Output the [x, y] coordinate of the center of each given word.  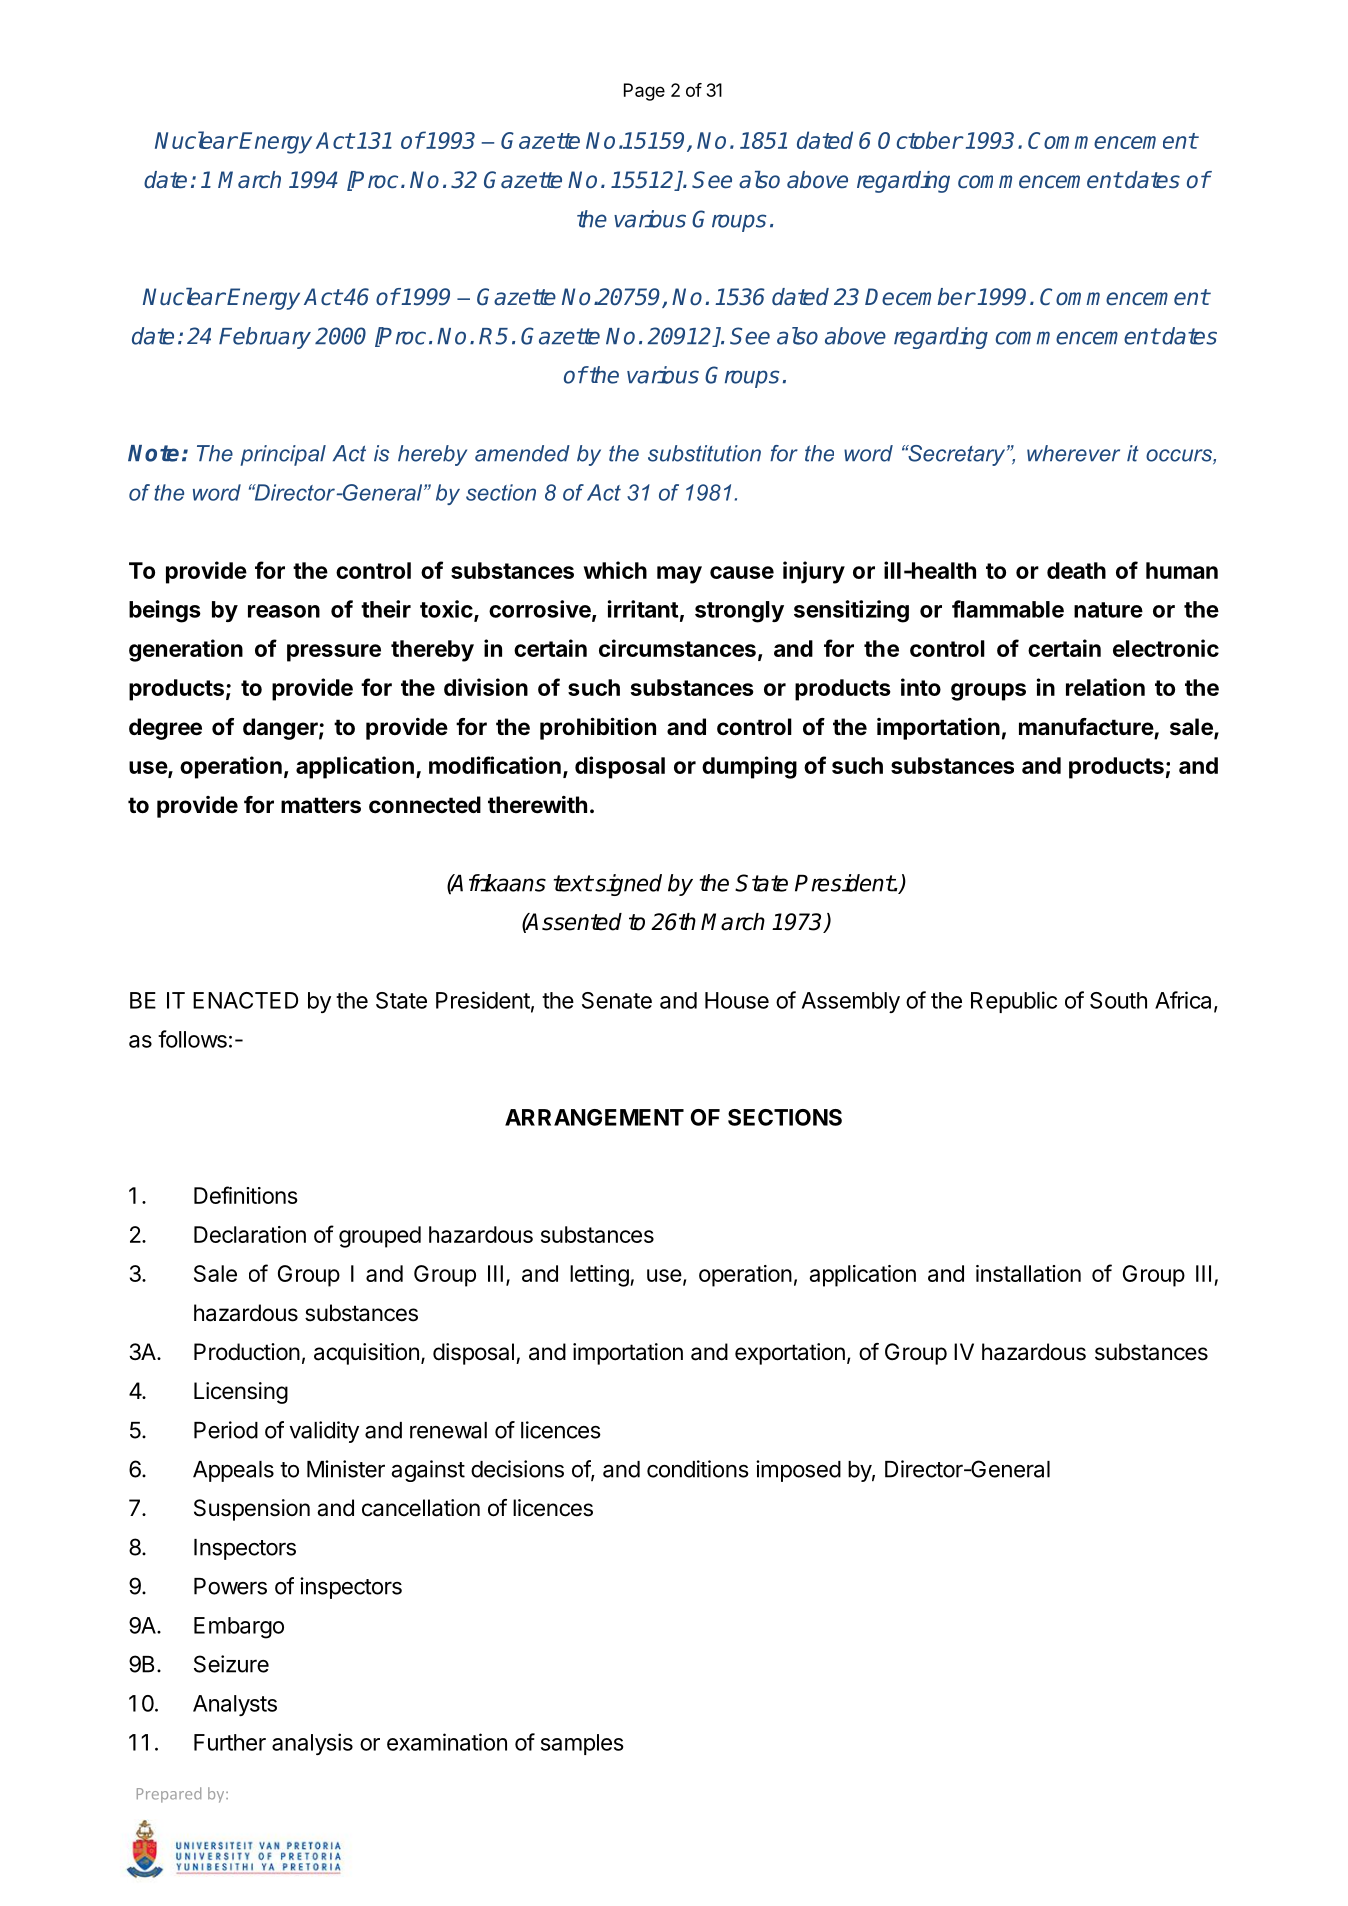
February [265, 338]
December [920, 297]
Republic [1014, 1002]
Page [644, 92]
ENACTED [245, 1000]
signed [627, 885]
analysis [312, 1744]
